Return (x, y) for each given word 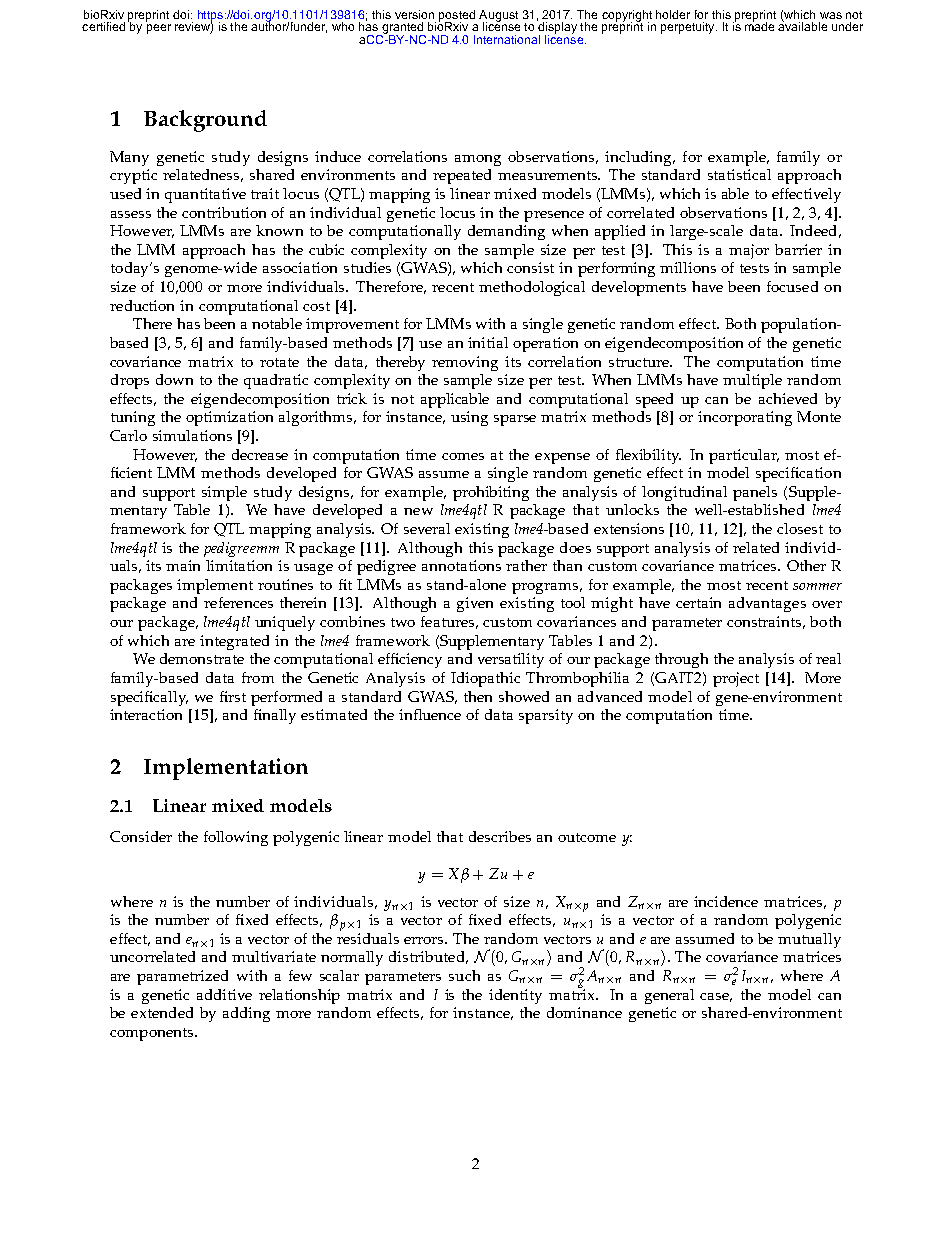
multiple (752, 381)
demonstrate (202, 658)
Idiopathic (485, 679)
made (759, 25)
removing (465, 363)
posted (457, 17)
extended (162, 1012)
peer (159, 29)
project (736, 679)
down (174, 379)
